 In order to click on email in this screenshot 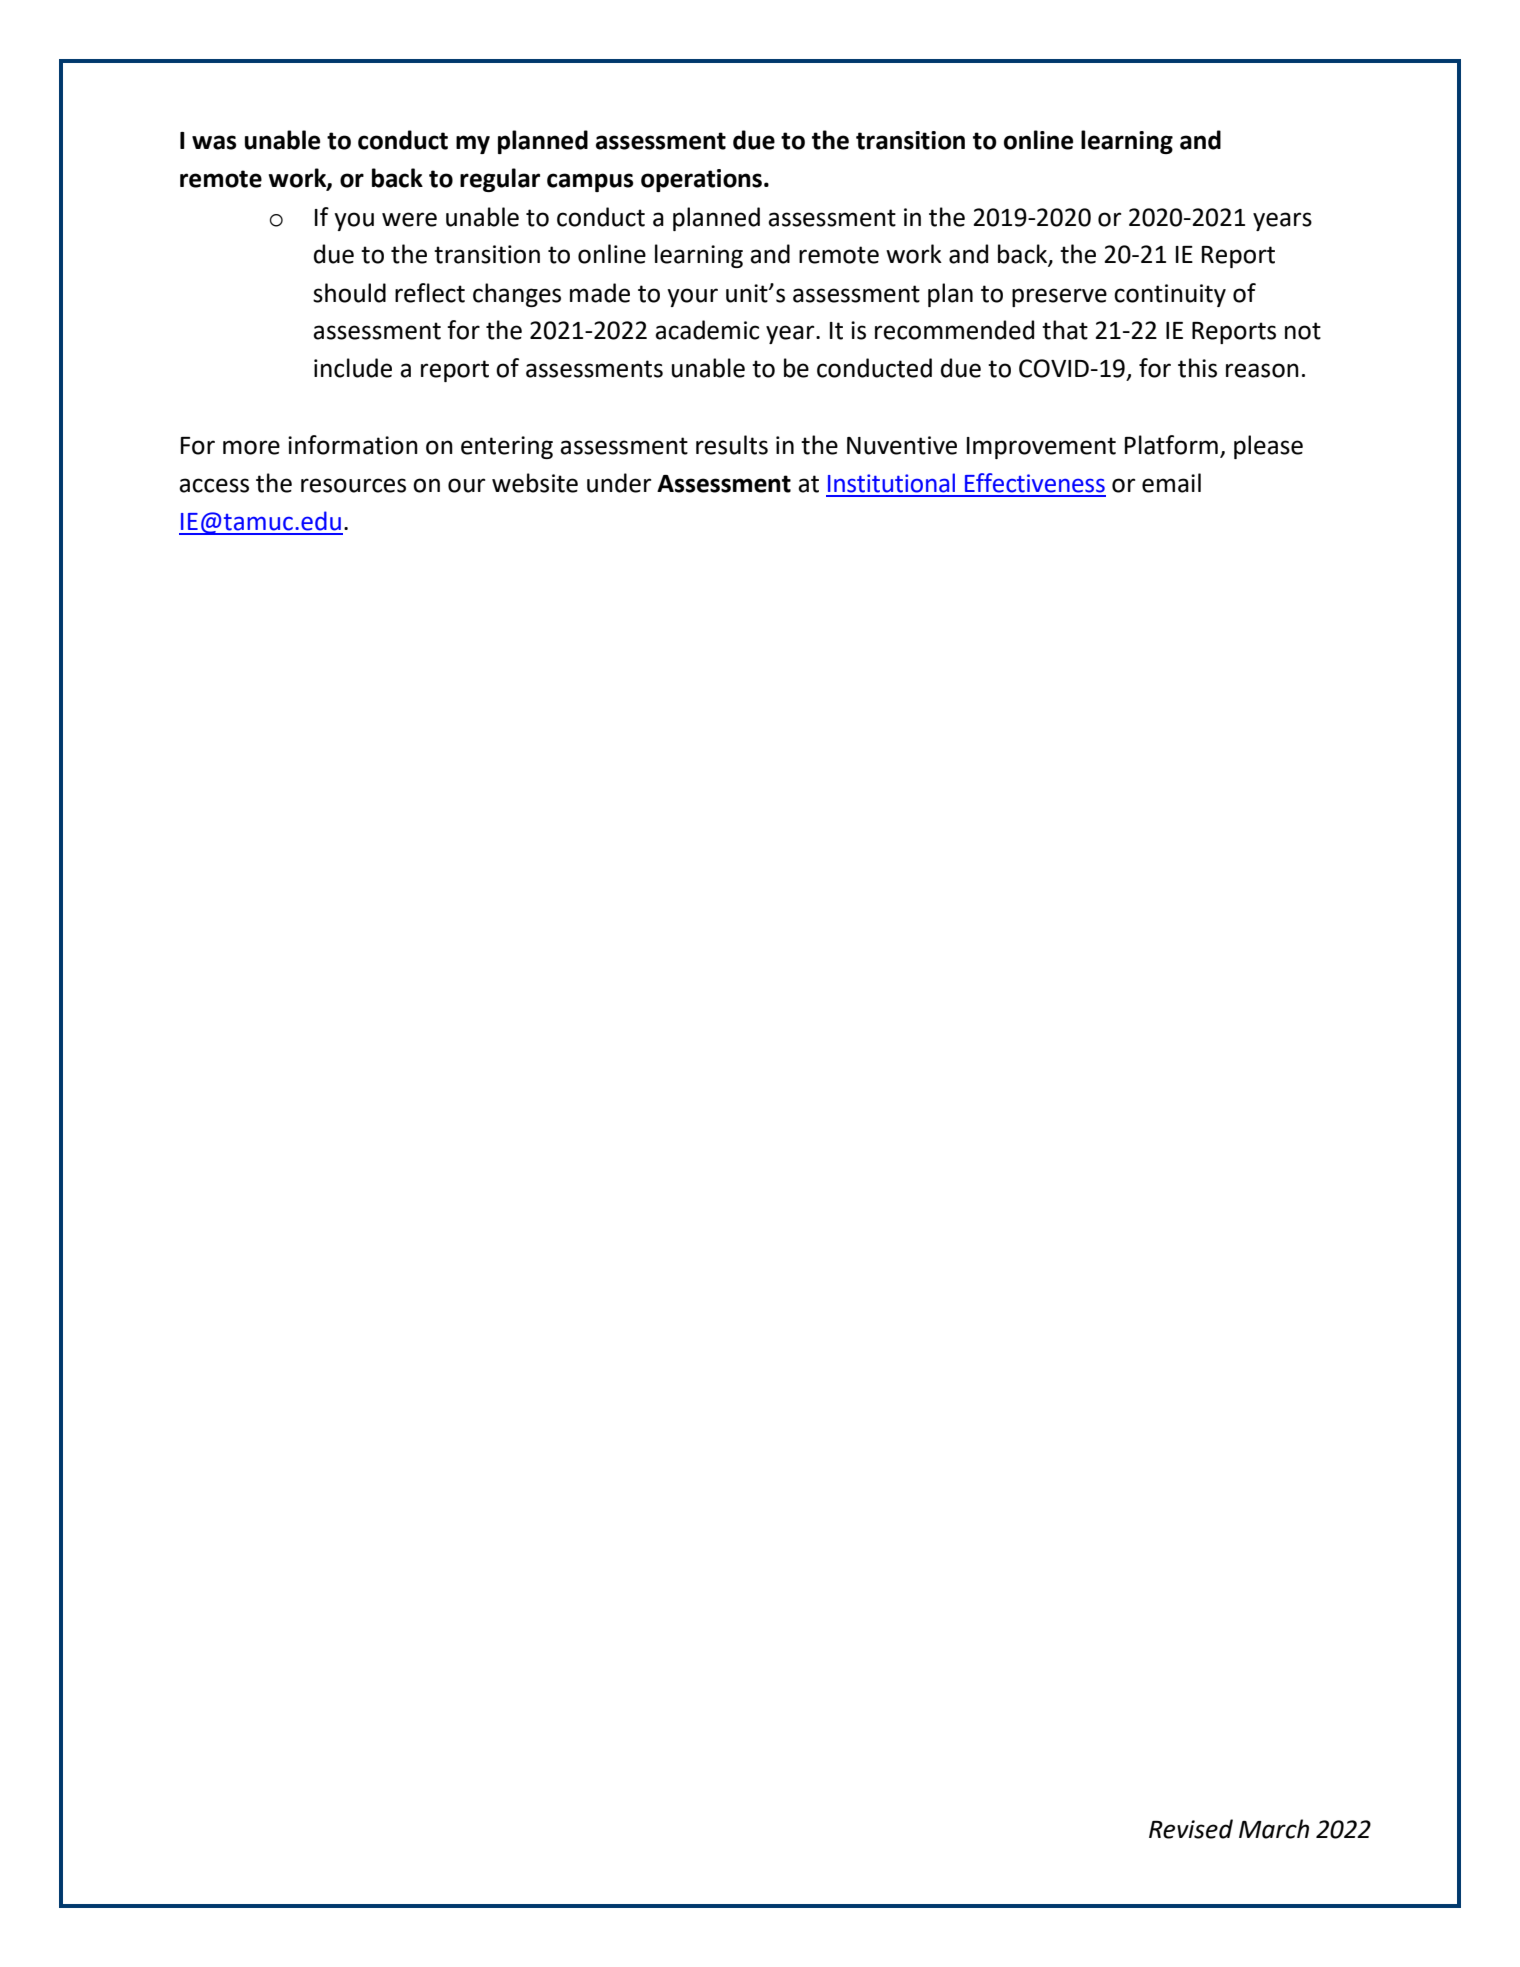, I will do `click(1171, 483)`.
